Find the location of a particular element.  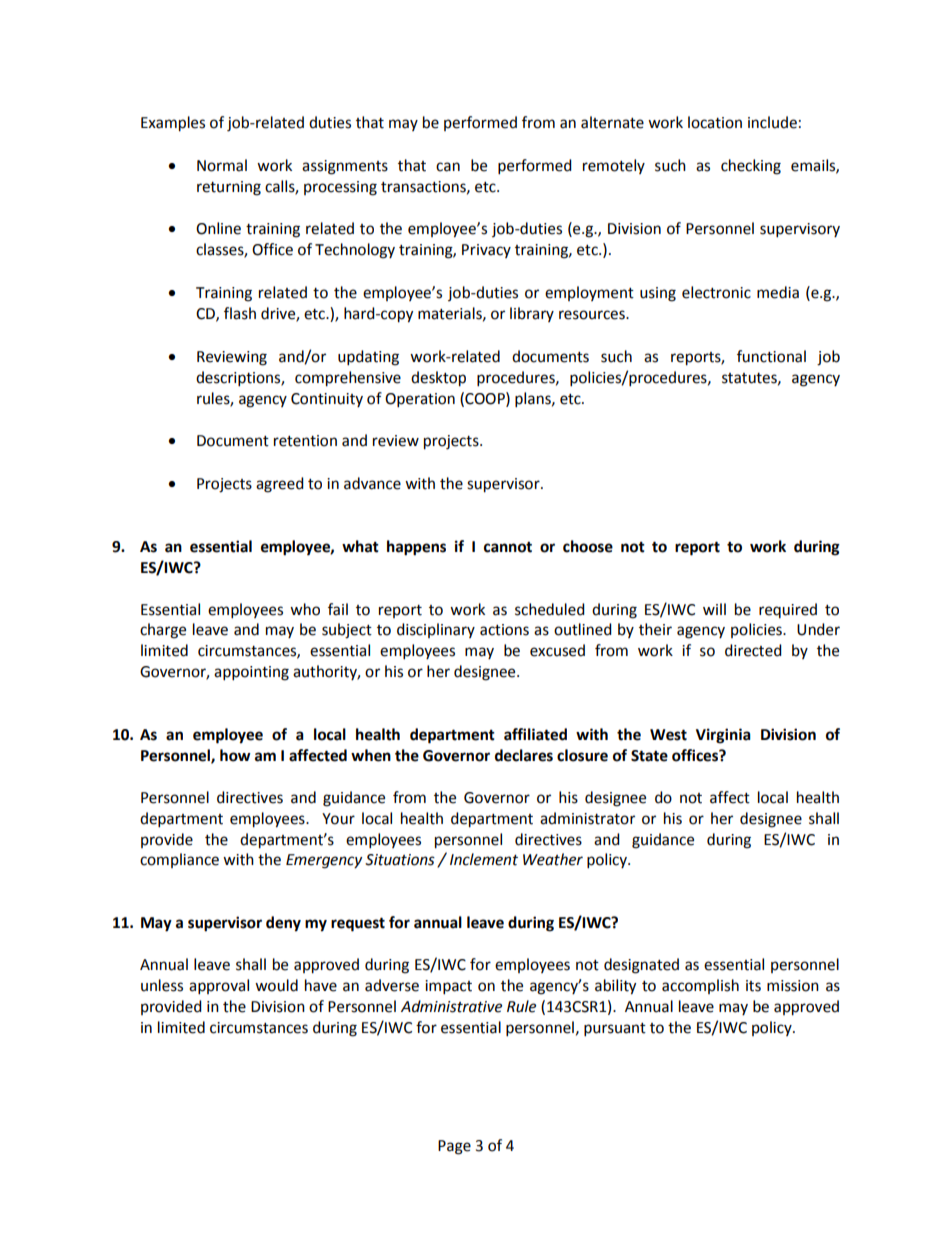

deny is located at coordinates (283, 924).
